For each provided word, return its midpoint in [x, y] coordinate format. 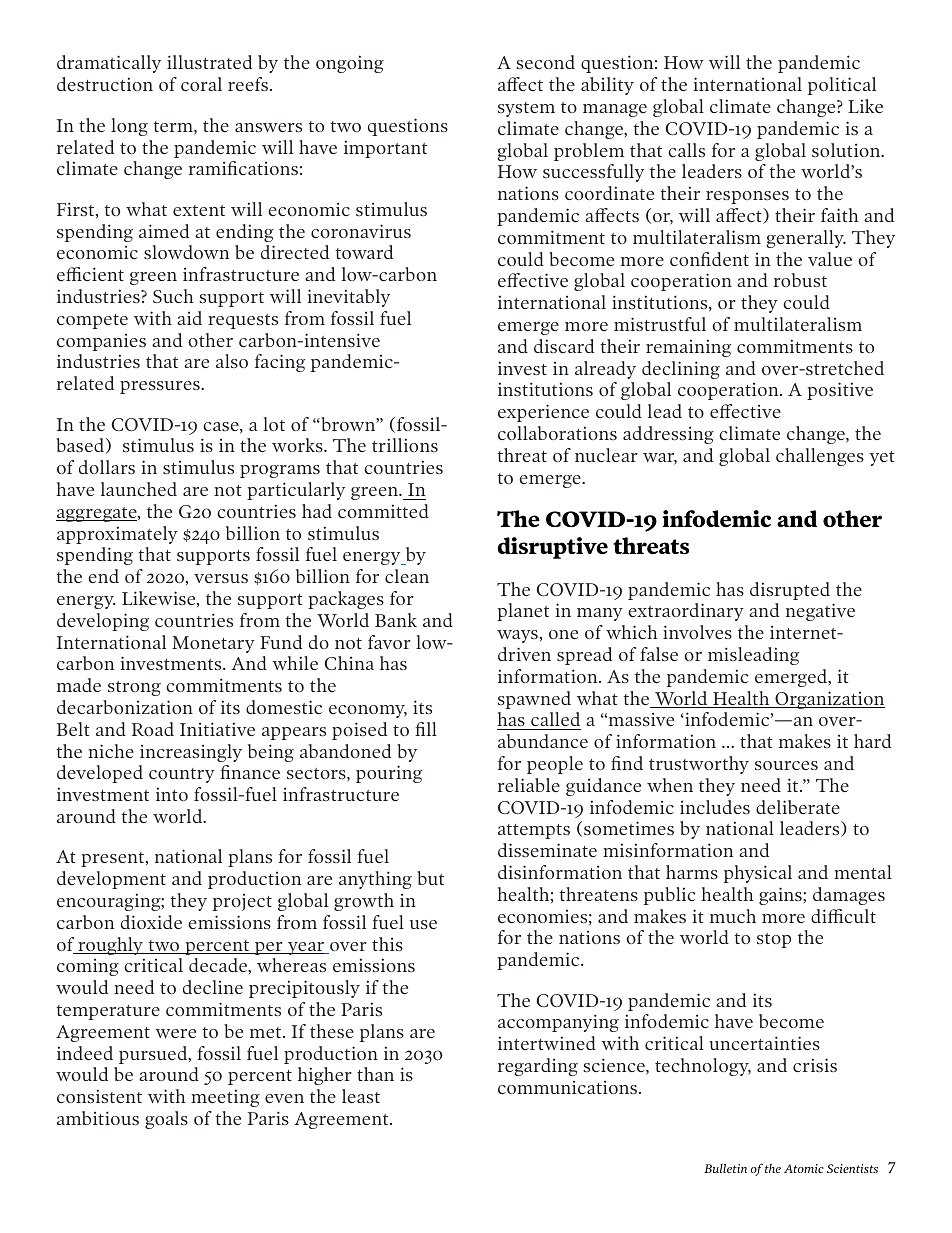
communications [569, 1087]
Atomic [804, 1168]
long [129, 127]
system [526, 109]
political [842, 86]
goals [166, 1120]
